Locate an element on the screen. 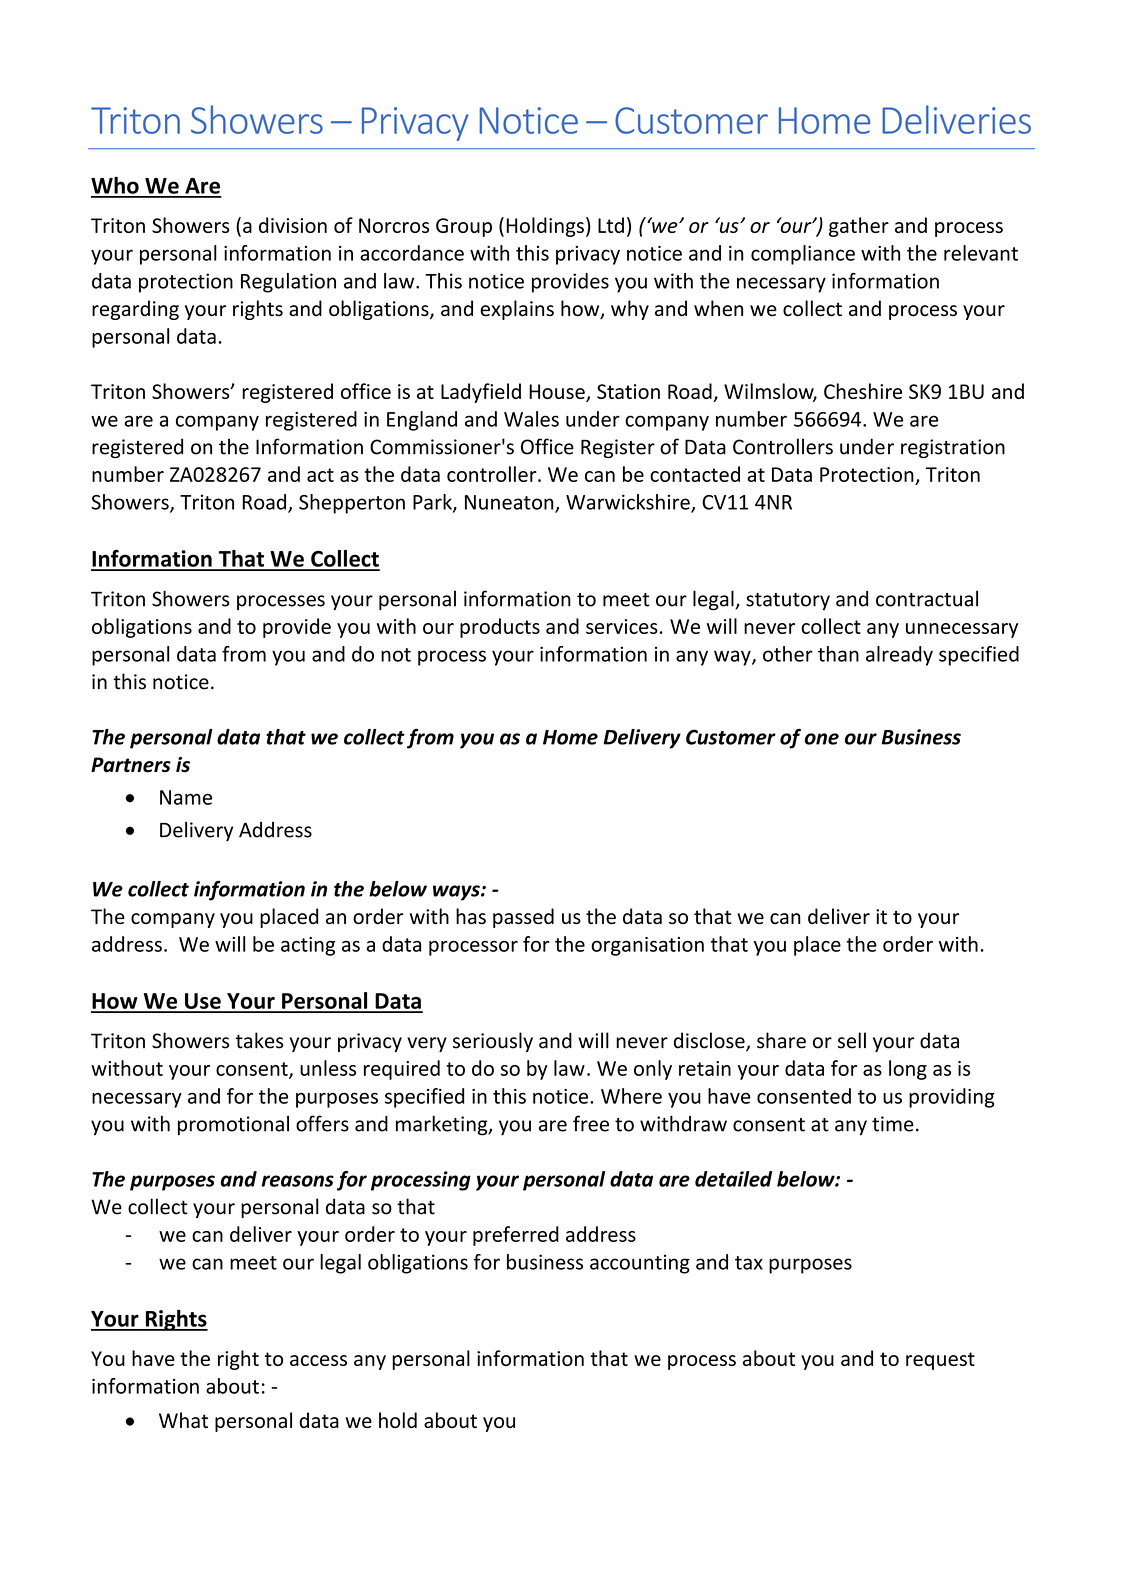 The width and height of the screenshot is (1123, 1589). Warwickshire is located at coordinates (629, 503).
